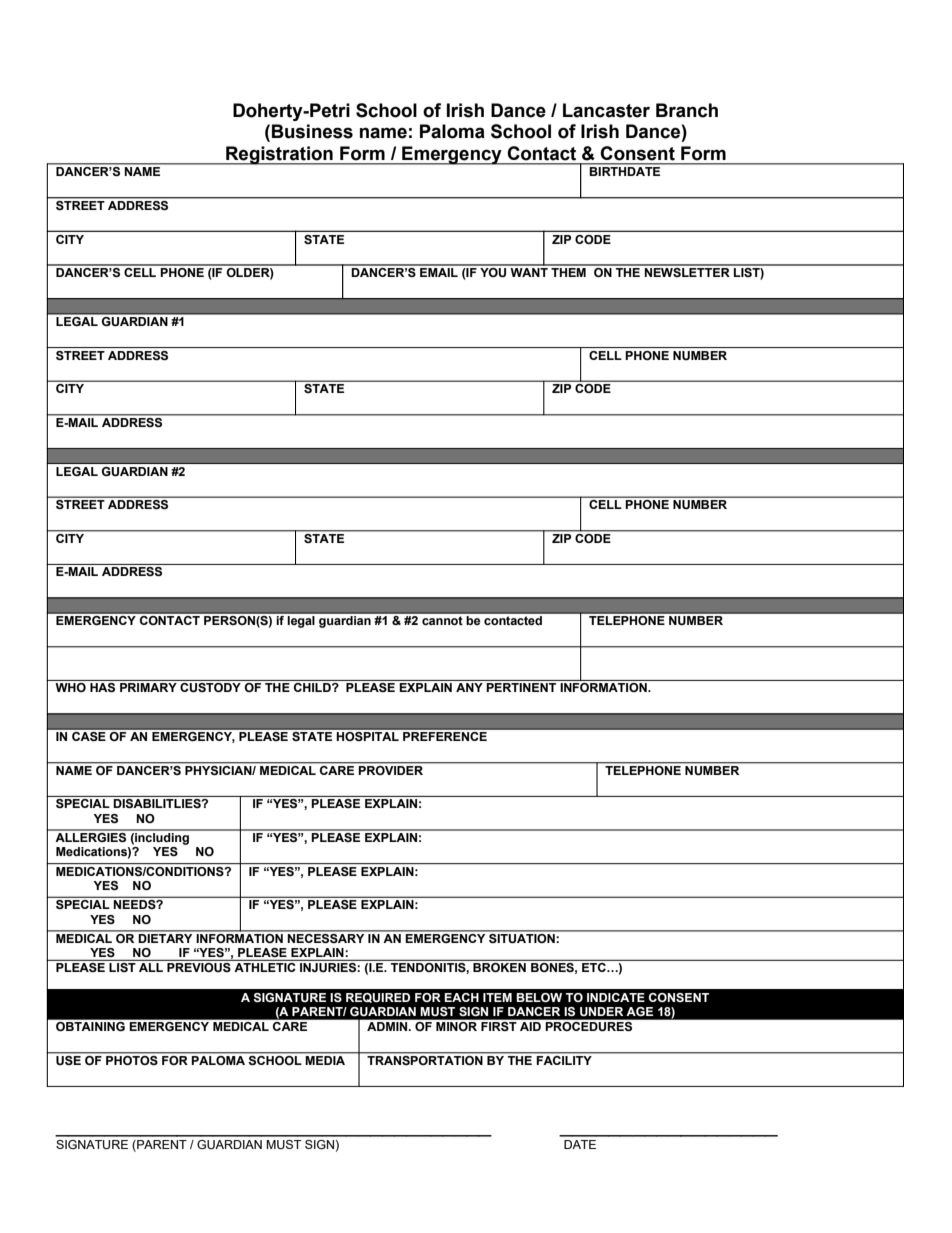 This screenshot has height=1233, width=952. I want to click on REQUIRED, so click(378, 998).
